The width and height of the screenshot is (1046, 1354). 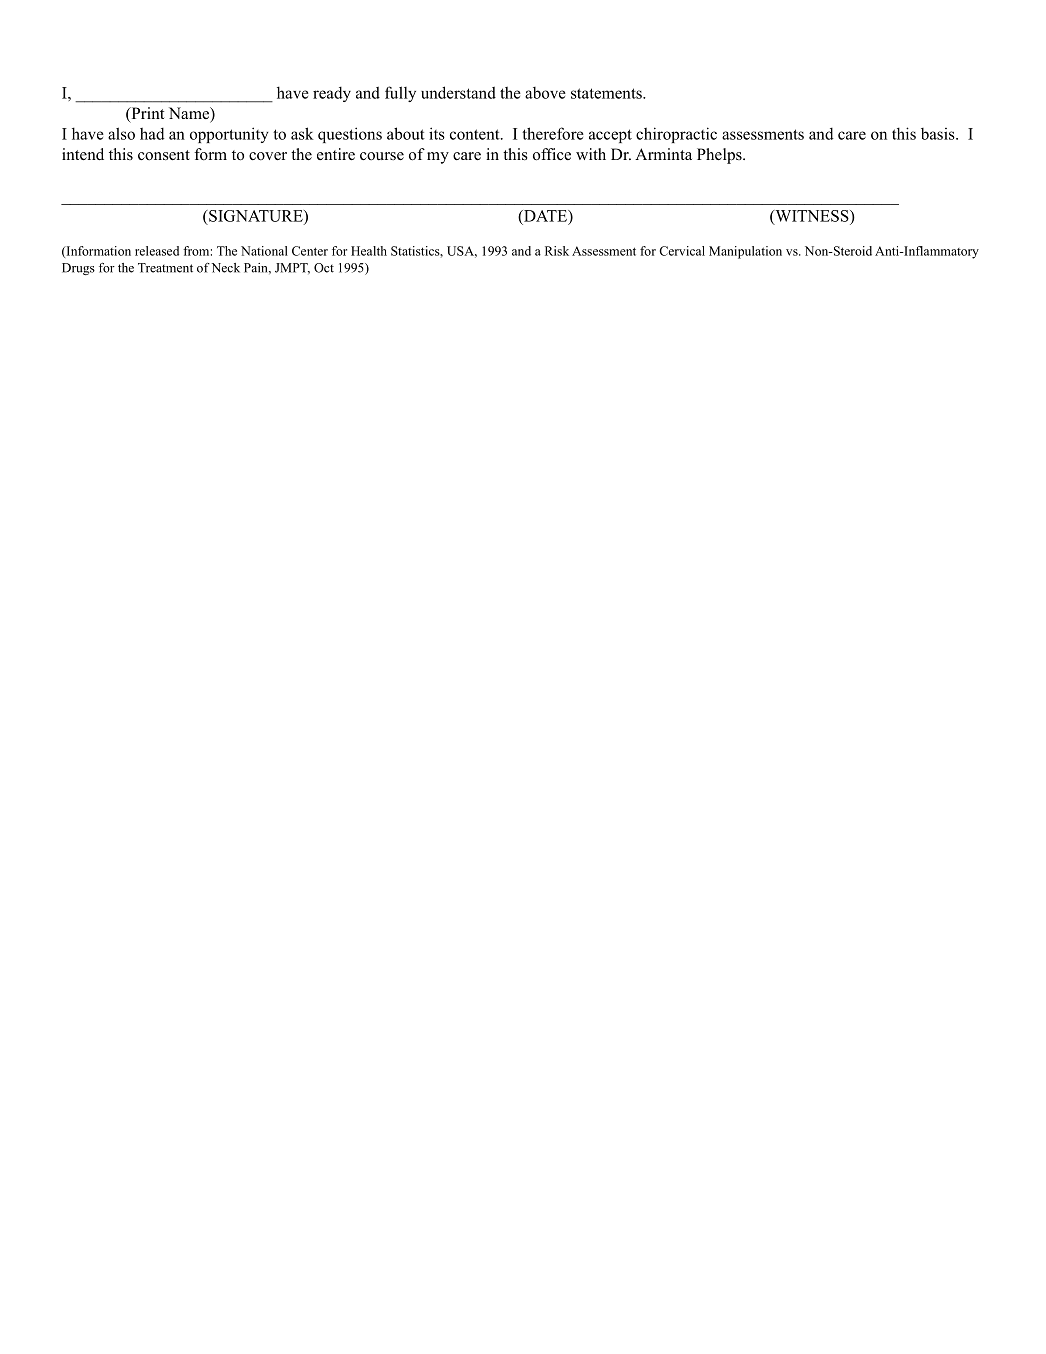 I want to click on content, so click(x=476, y=134).
